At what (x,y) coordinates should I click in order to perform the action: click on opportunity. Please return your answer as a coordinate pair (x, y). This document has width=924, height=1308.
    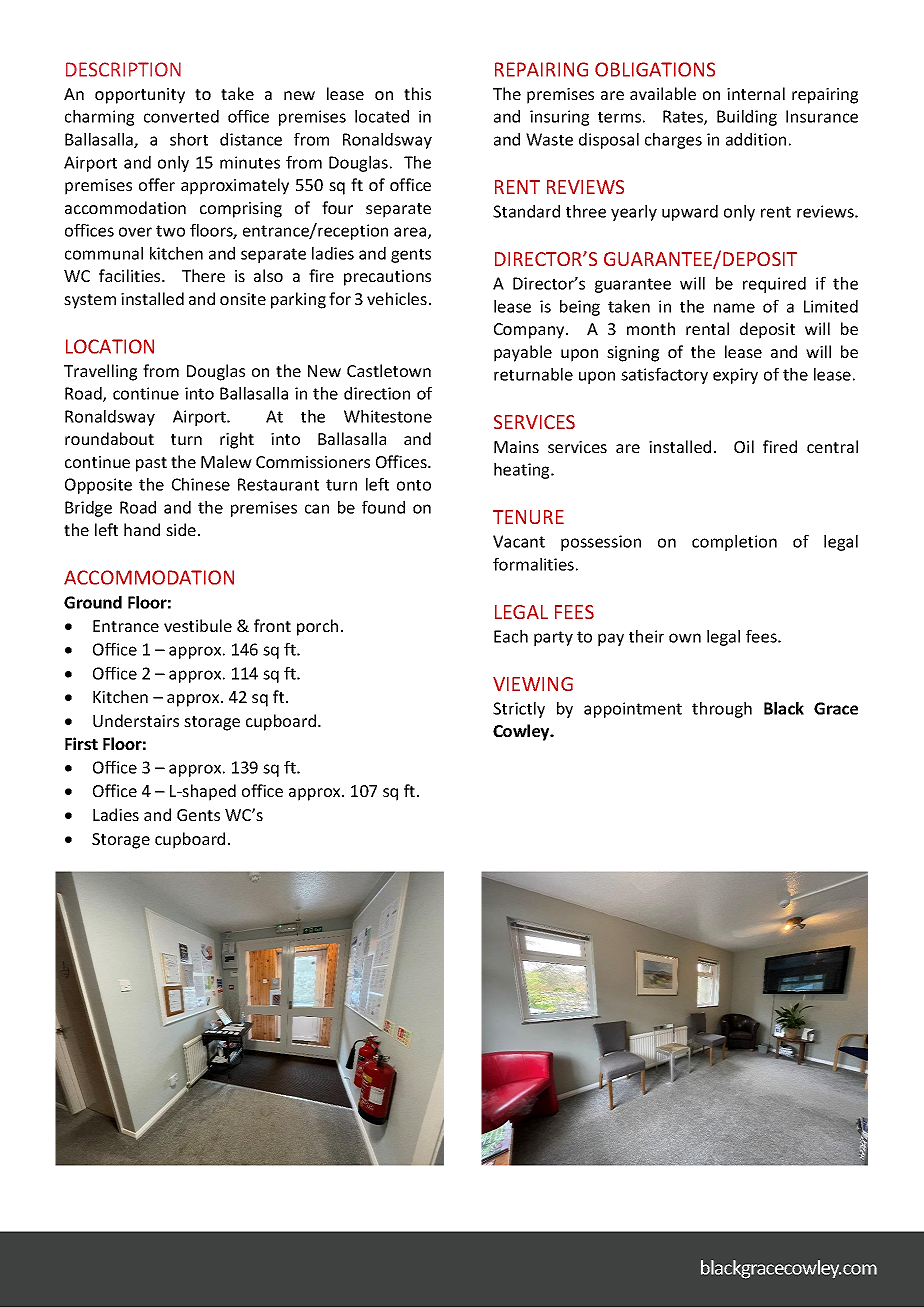
    Looking at the image, I should click on (140, 96).
